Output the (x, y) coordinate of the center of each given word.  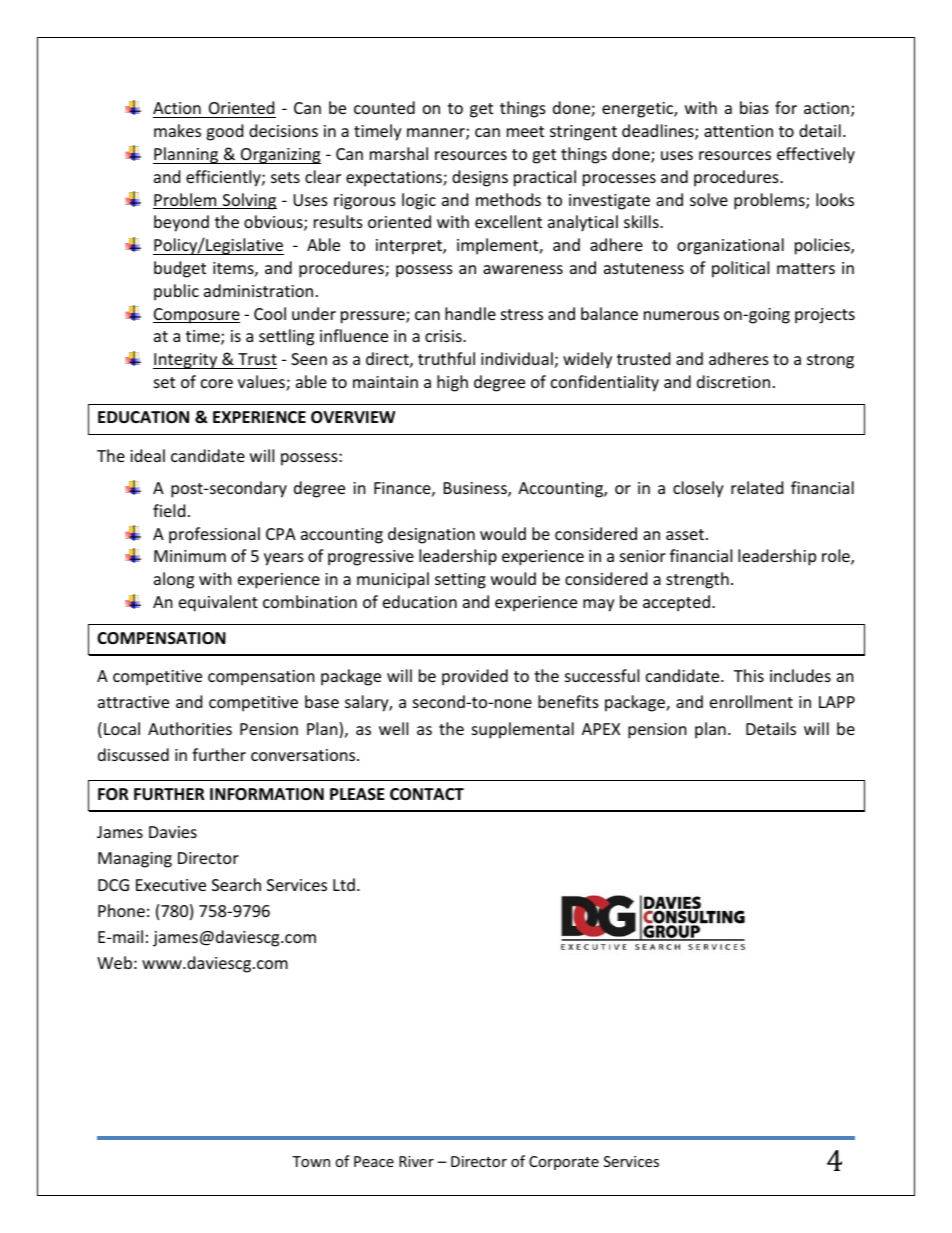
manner (437, 134)
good (224, 132)
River (416, 1161)
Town (311, 1161)
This (749, 675)
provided (475, 677)
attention (738, 131)
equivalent (218, 603)
